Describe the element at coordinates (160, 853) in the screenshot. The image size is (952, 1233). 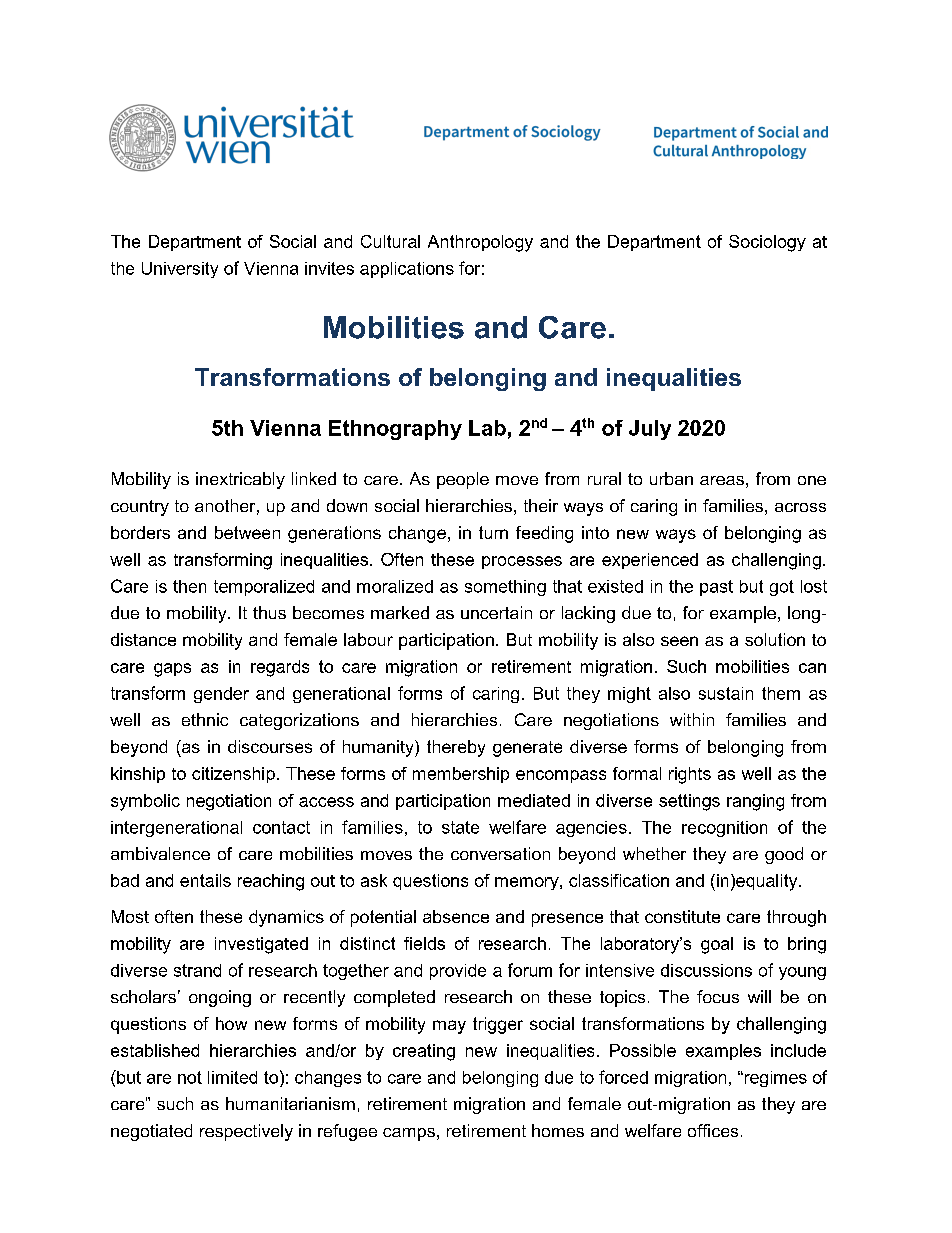
I see `ambivalence` at that location.
